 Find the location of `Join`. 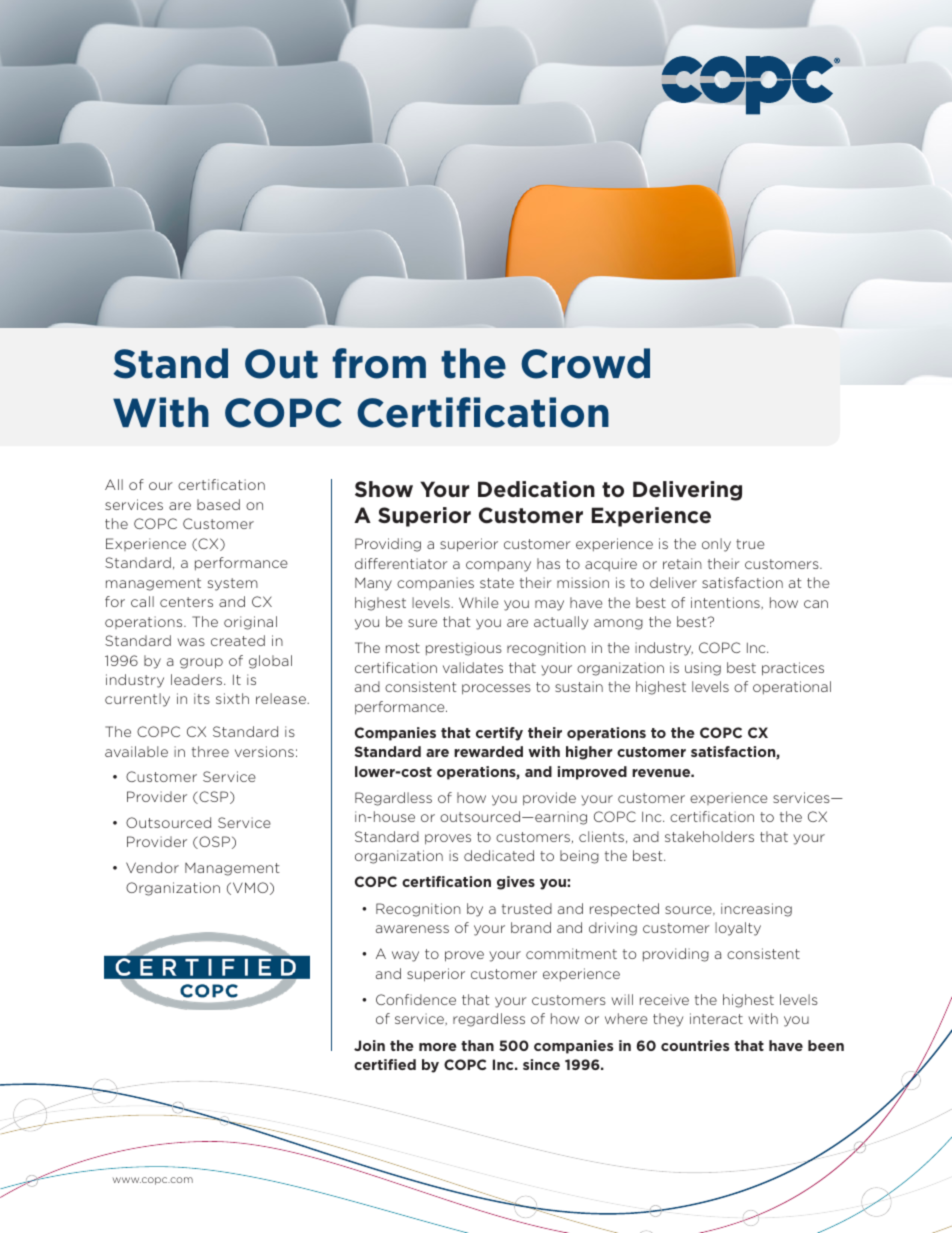

Join is located at coordinates (369, 1045).
